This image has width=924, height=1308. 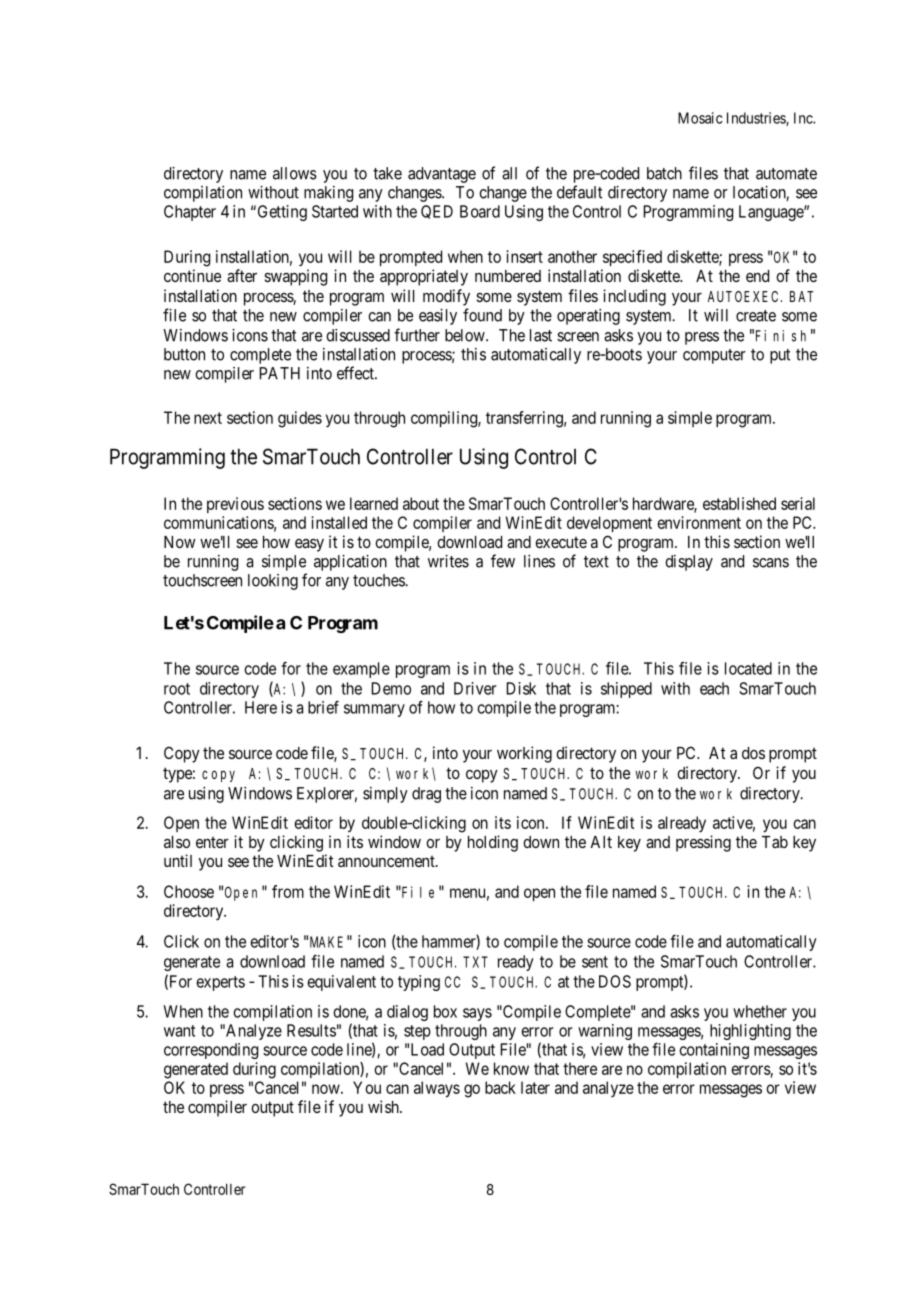 I want to click on previous, so click(x=235, y=505).
